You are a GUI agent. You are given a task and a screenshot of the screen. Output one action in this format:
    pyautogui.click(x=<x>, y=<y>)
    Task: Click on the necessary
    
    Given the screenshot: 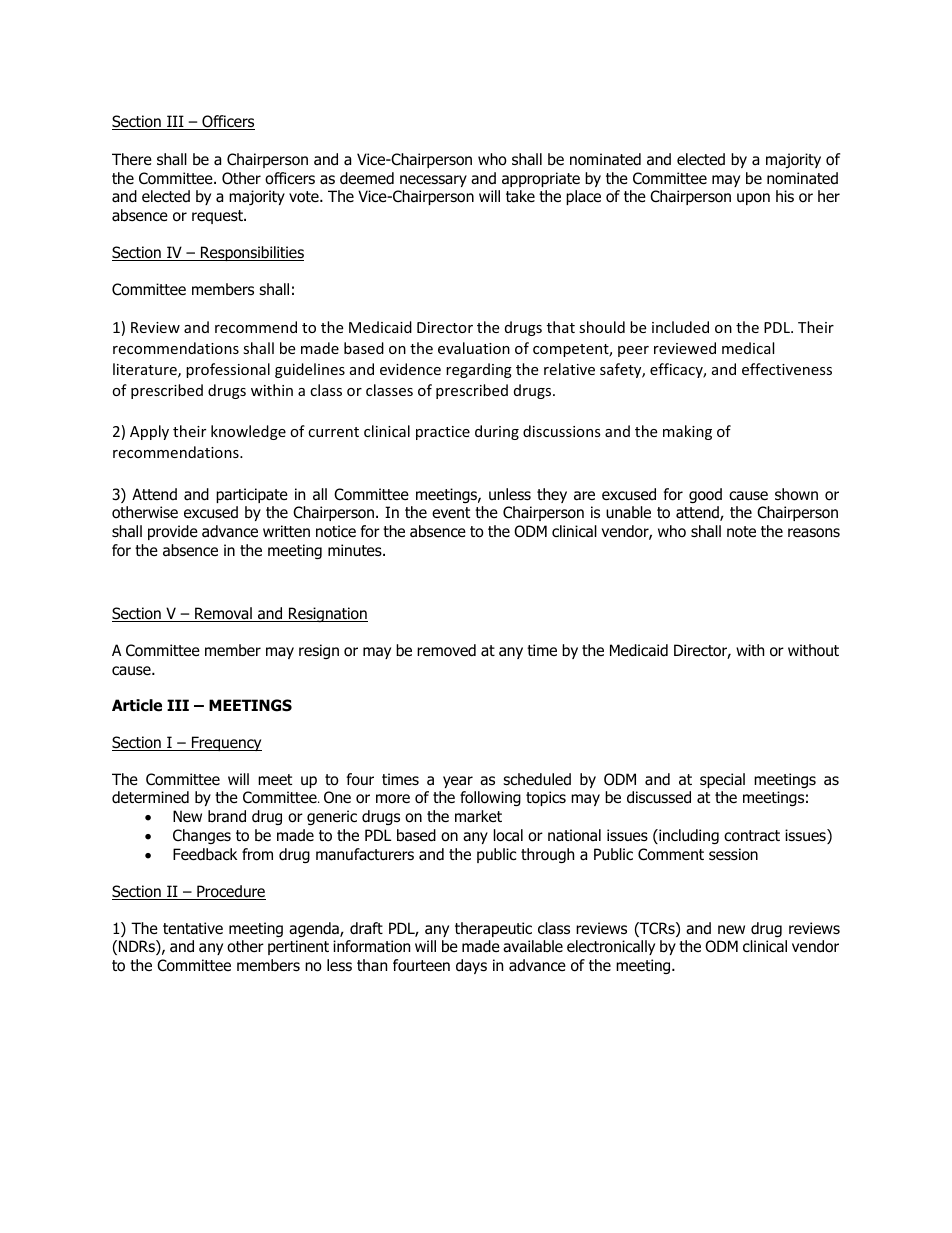 What is the action you would take?
    pyautogui.click(x=433, y=181)
